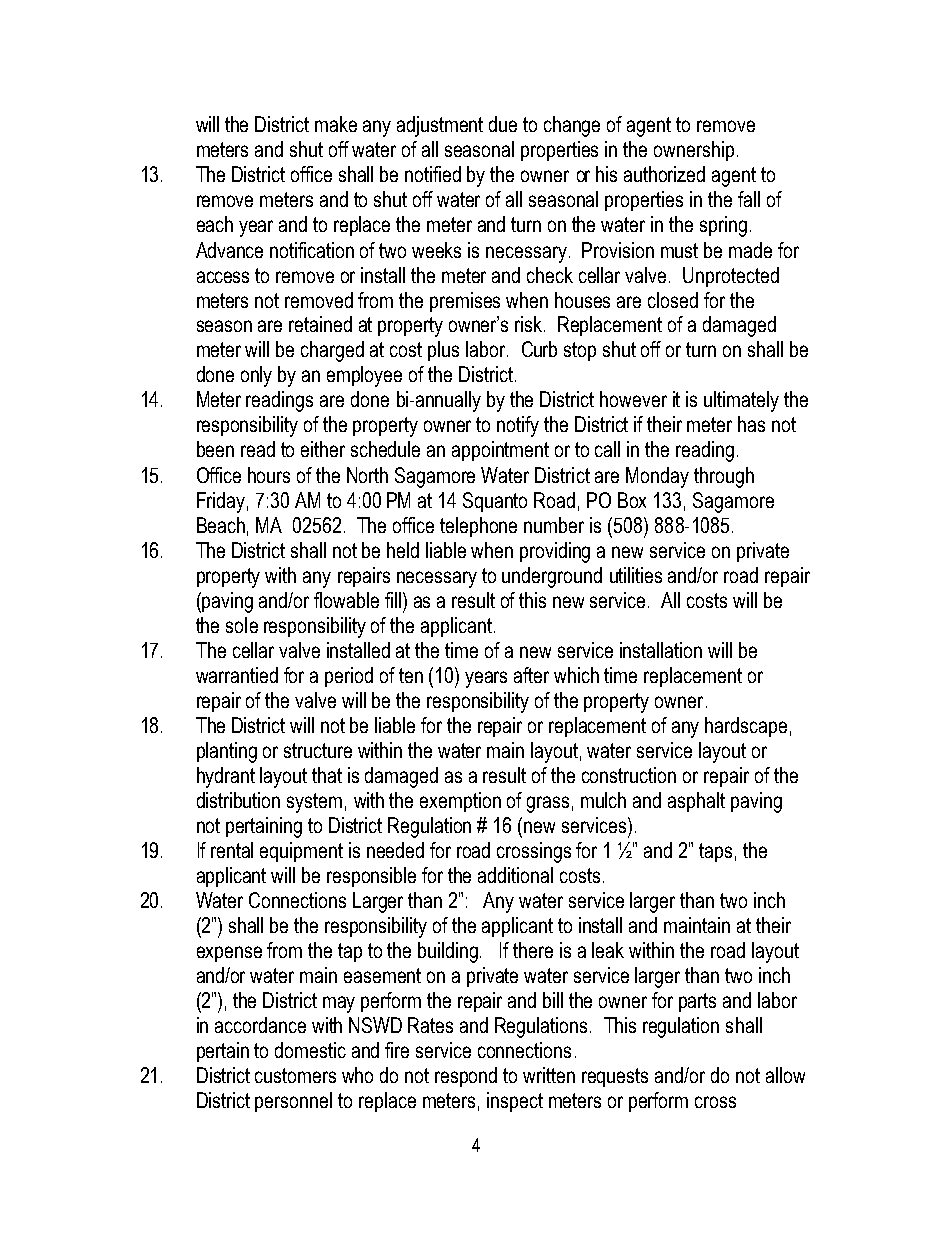 The image size is (952, 1233). I want to click on hours, so click(269, 475).
